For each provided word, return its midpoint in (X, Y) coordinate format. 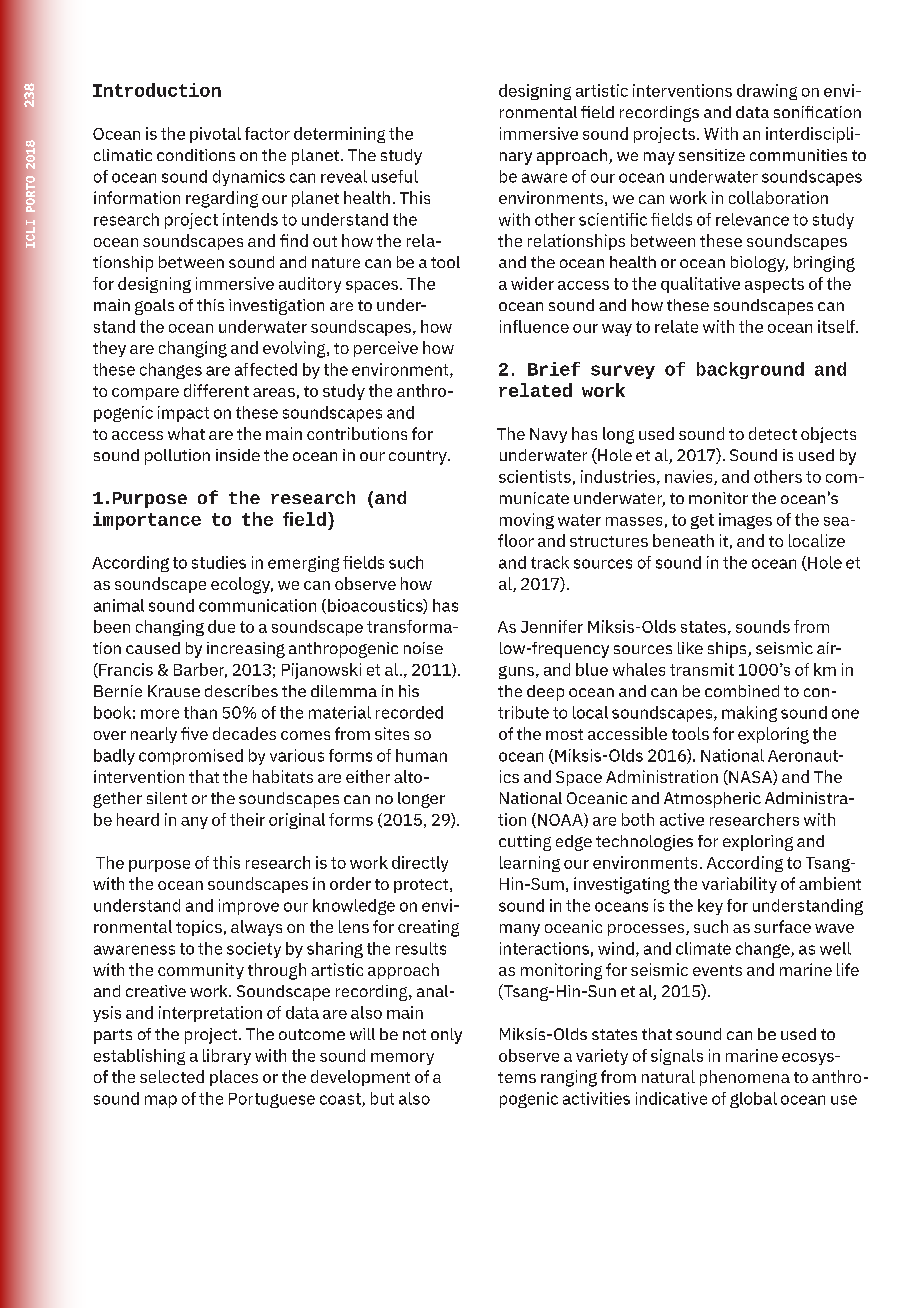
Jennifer (552, 626)
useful (395, 176)
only (446, 1036)
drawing (767, 92)
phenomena (745, 1078)
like (690, 648)
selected (172, 1076)
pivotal (215, 135)
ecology (242, 585)
